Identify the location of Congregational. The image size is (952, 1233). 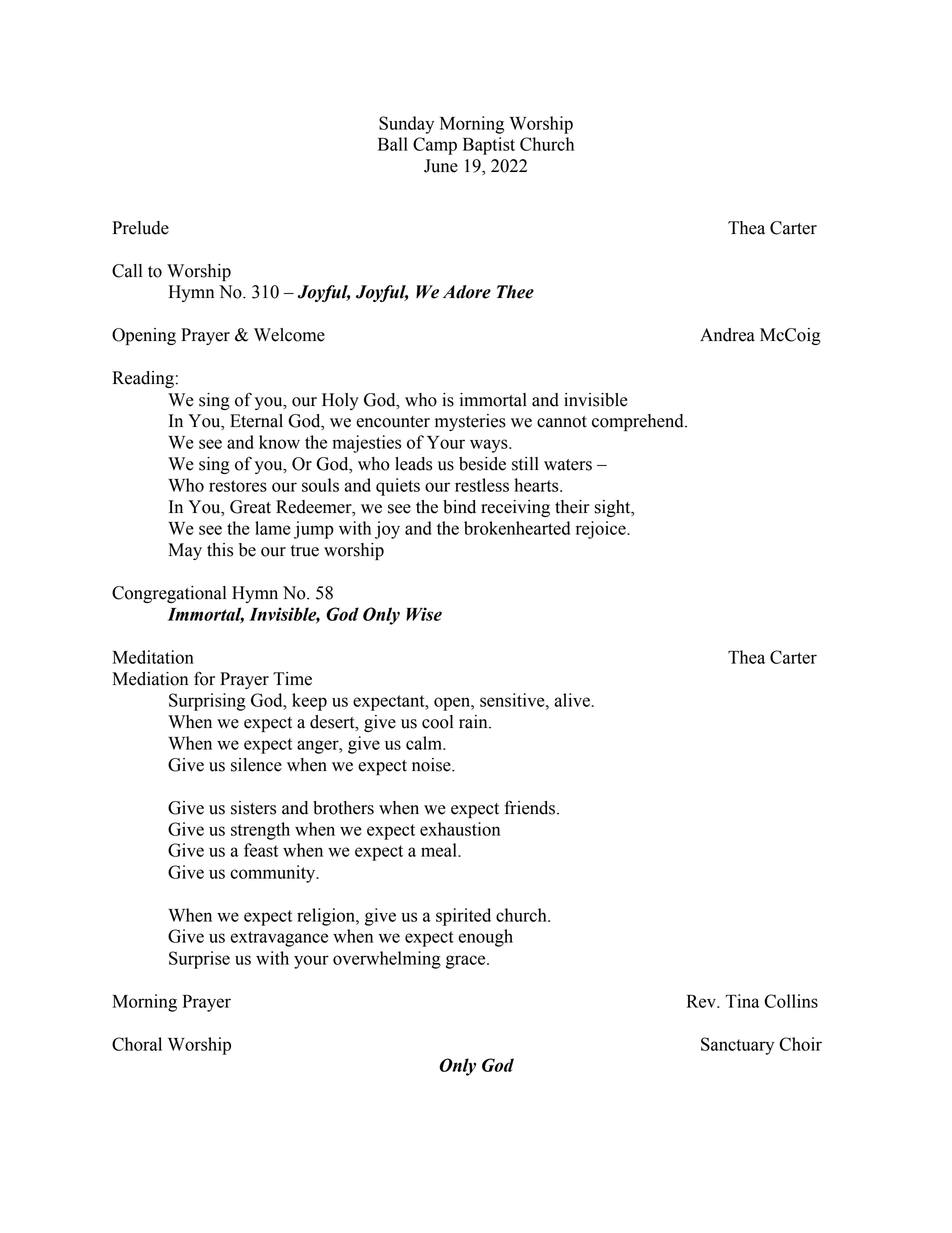
(169, 594).
